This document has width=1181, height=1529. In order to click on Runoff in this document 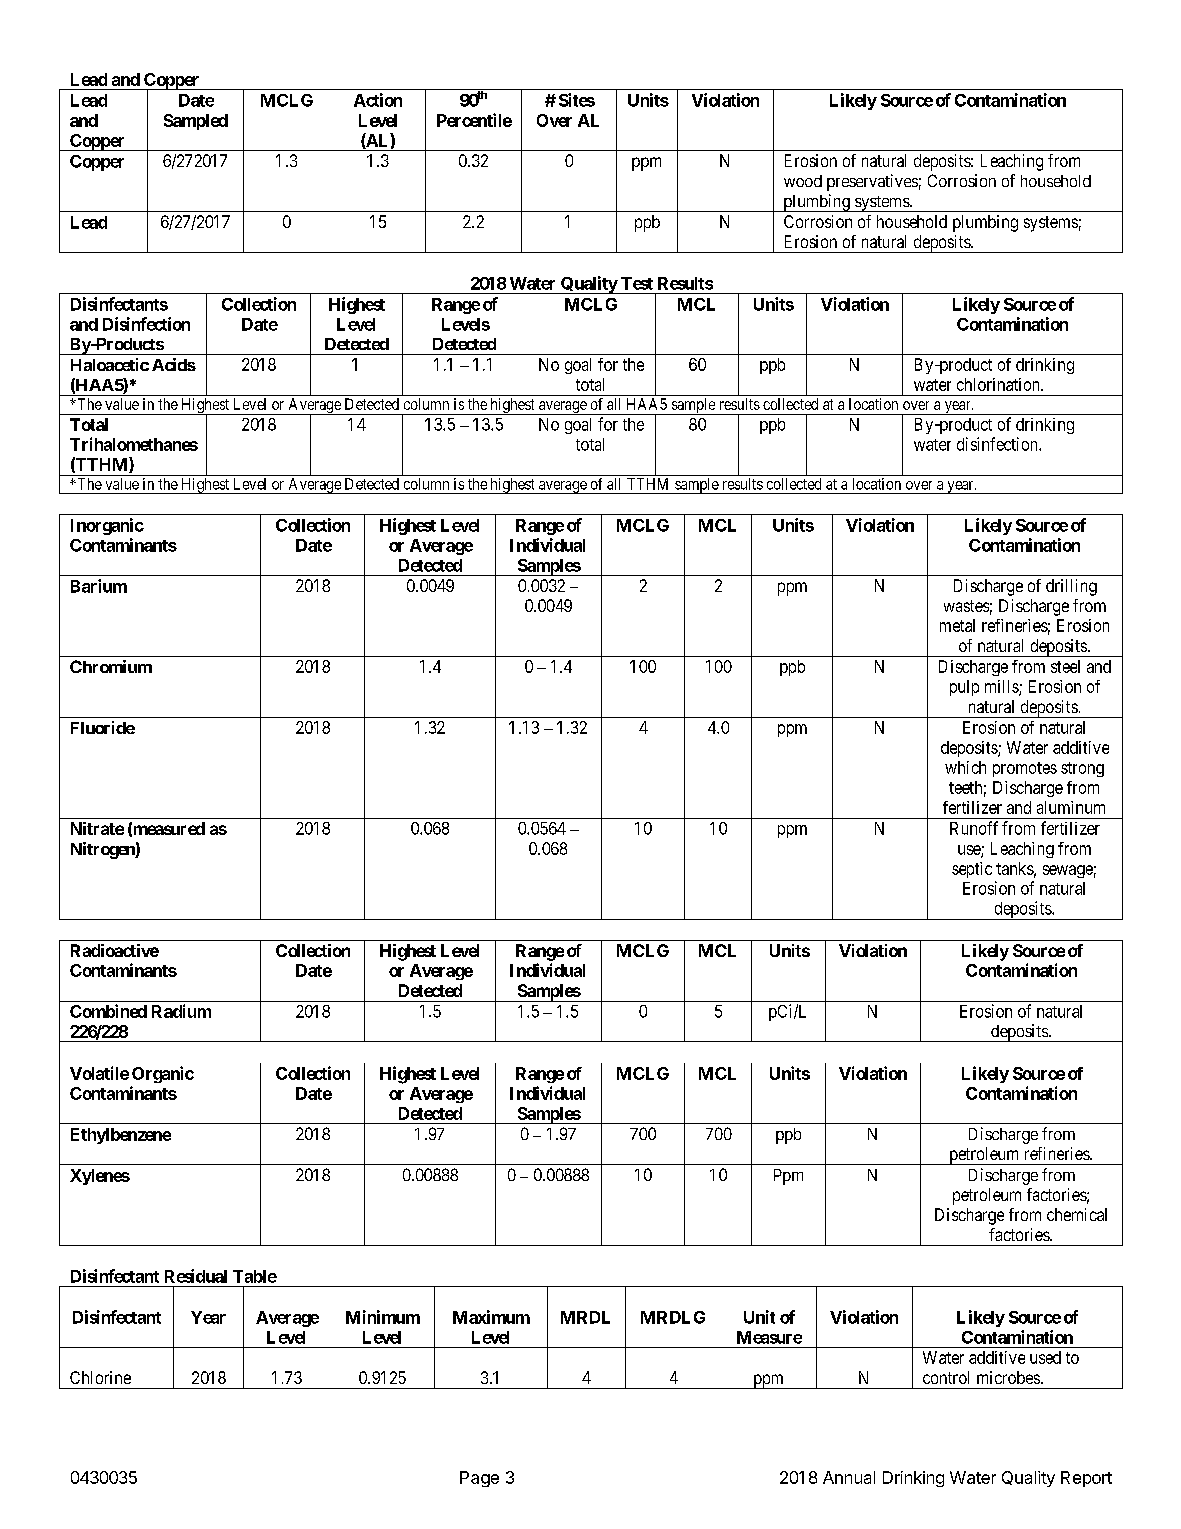, I will do `click(974, 828)`.
